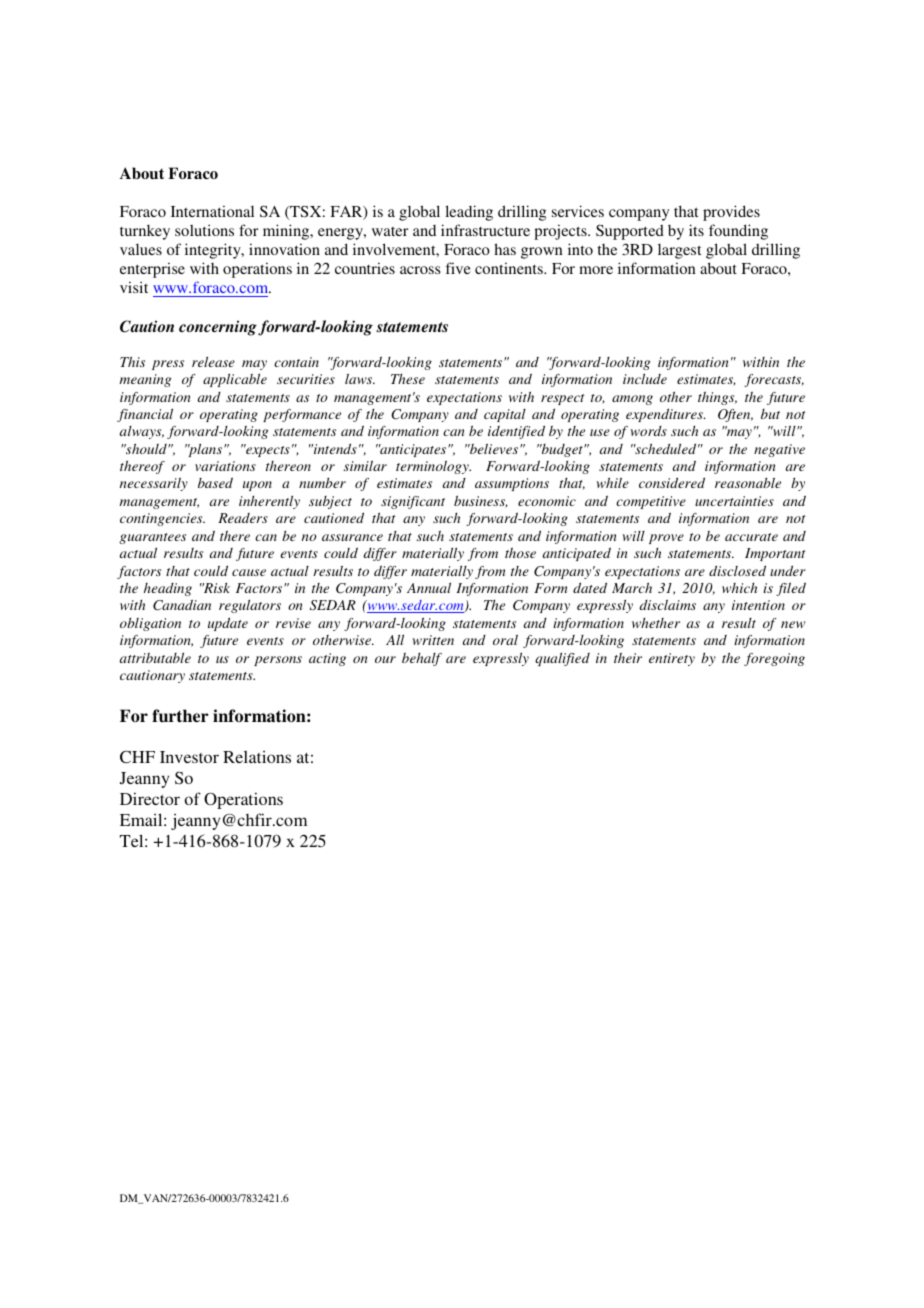 The height and width of the image is (1308, 924). What do you see at coordinates (672, 659) in the image?
I see `entirety` at bounding box center [672, 659].
